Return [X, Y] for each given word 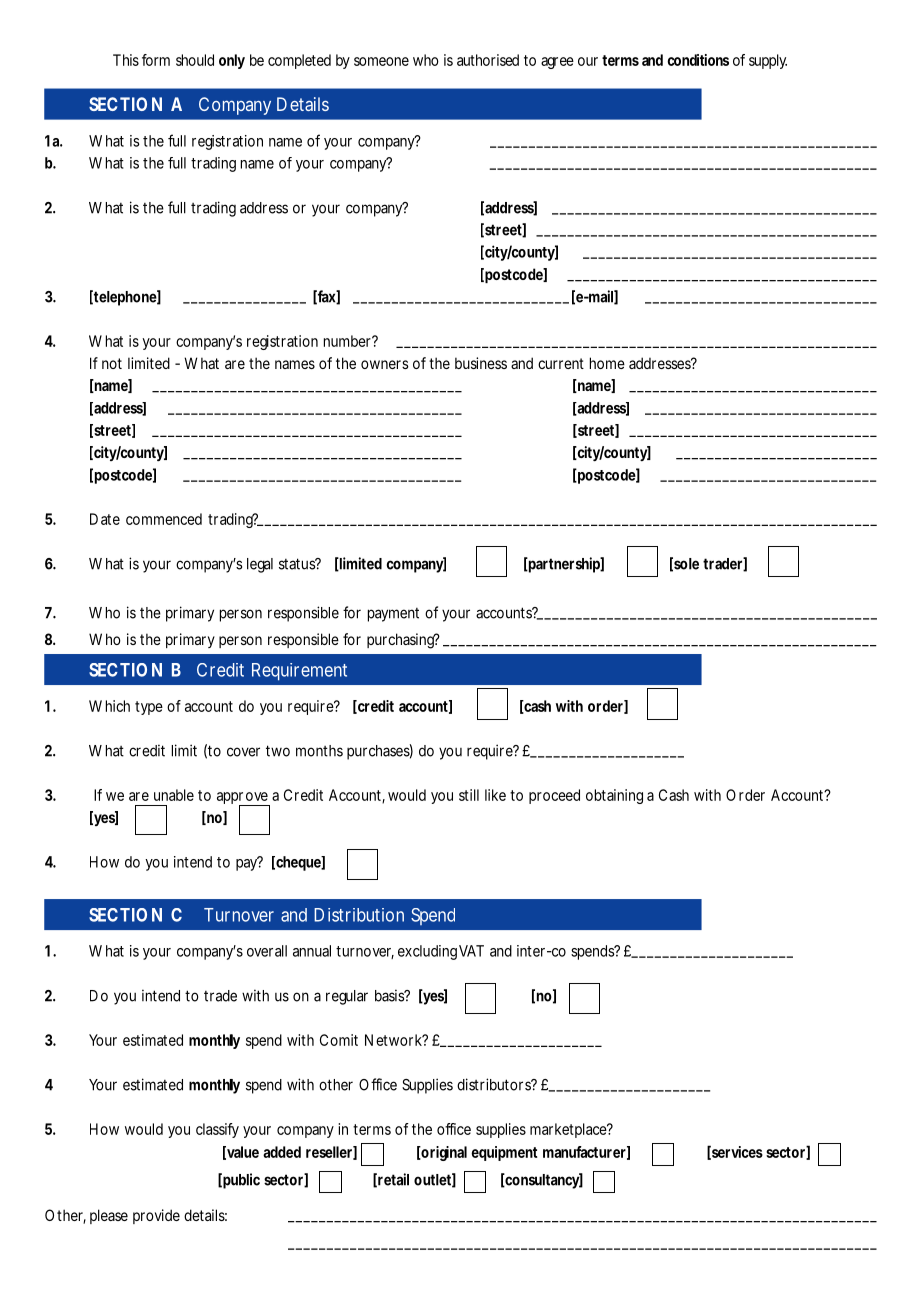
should [195, 60]
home [607, 363]
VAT [471, 951]
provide [156, 1216]
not [112, 363]
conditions [698, 60]
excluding [427, 952]
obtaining [614, 796]
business [481, 363]
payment [393, 615]
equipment [504, 1153]
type [149, 708]
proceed [554, 796]
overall [267, 951]
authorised [488, 60]
